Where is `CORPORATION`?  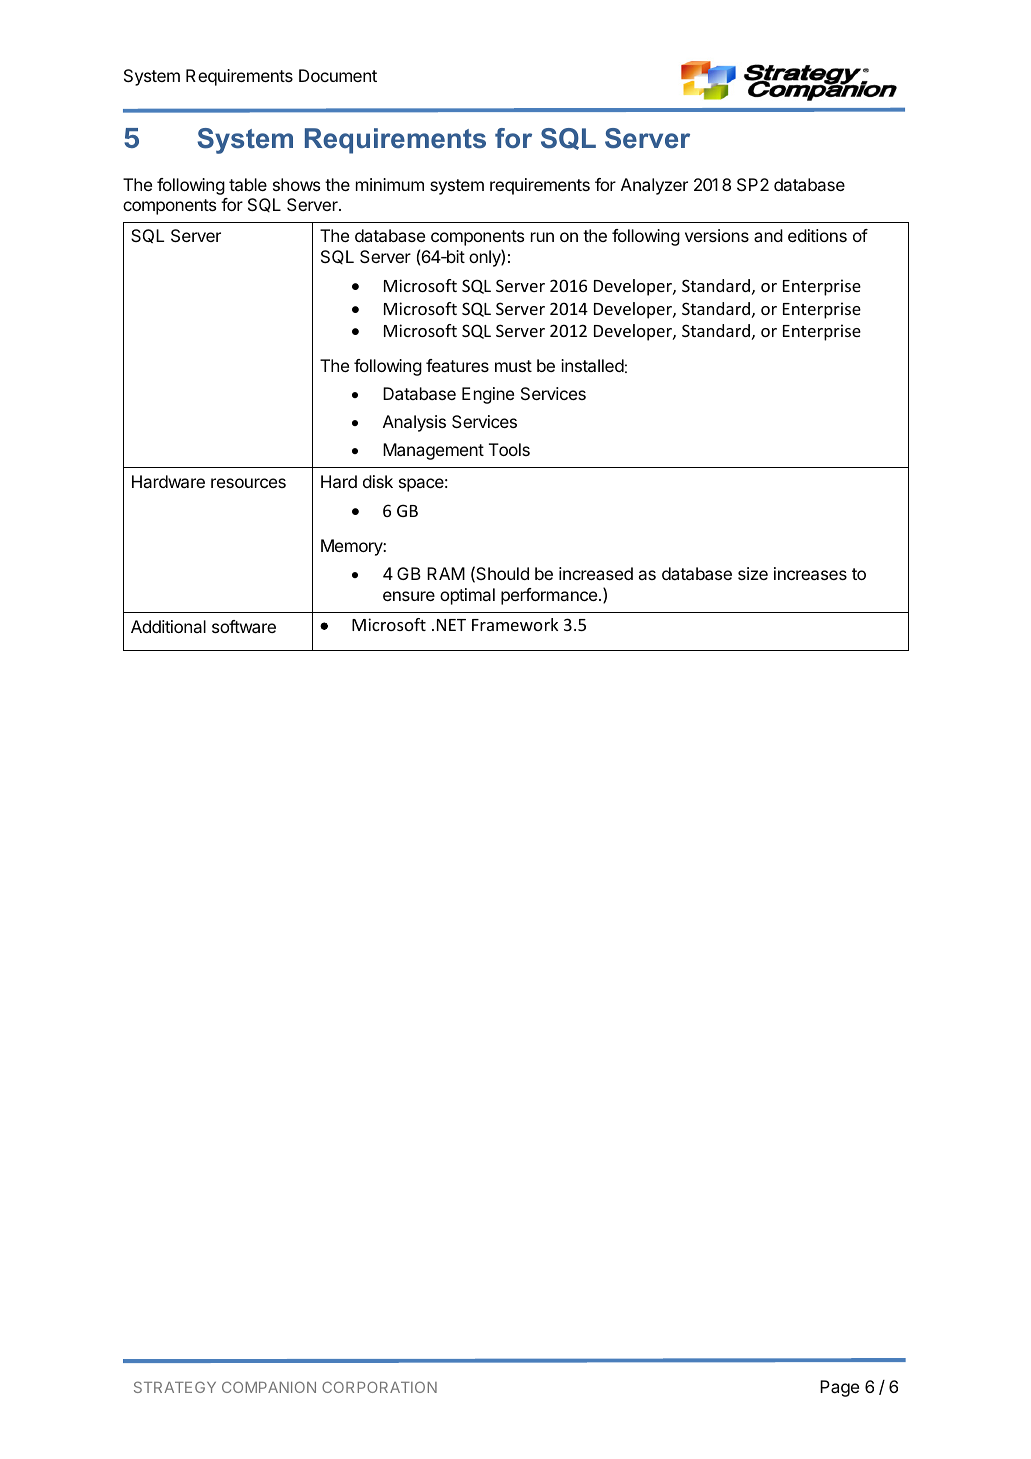
CORPORATION is located at coordinates (379, 1387).
